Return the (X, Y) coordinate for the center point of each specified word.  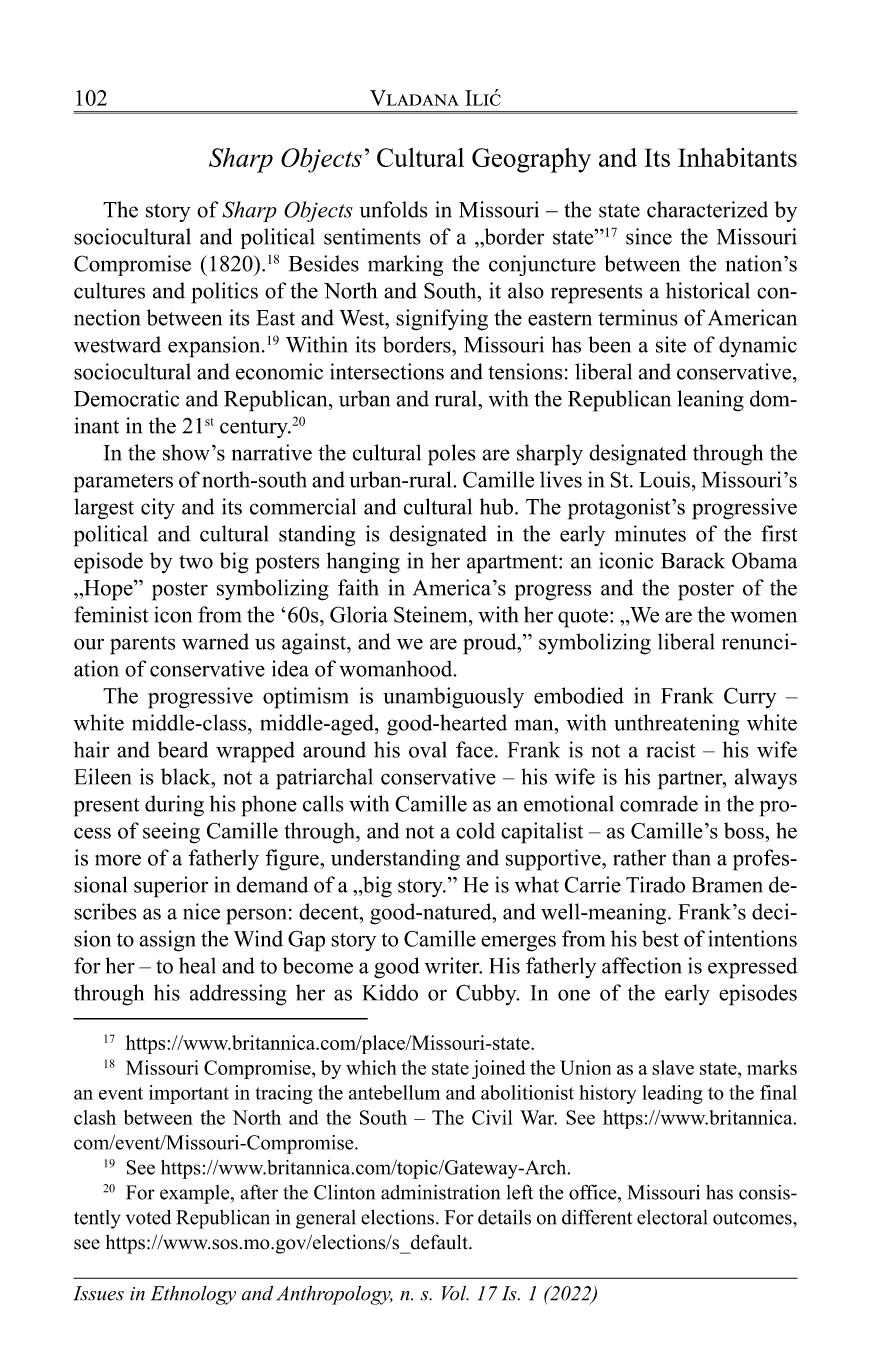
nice (201, 911)
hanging (363, 563)
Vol (455, 1293)
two (196, 562)
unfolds (393, 209)
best (660, 938)
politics (225, 293)
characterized (707, 209)
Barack (693, 560)
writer (453, 965)
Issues (98, 1293)
